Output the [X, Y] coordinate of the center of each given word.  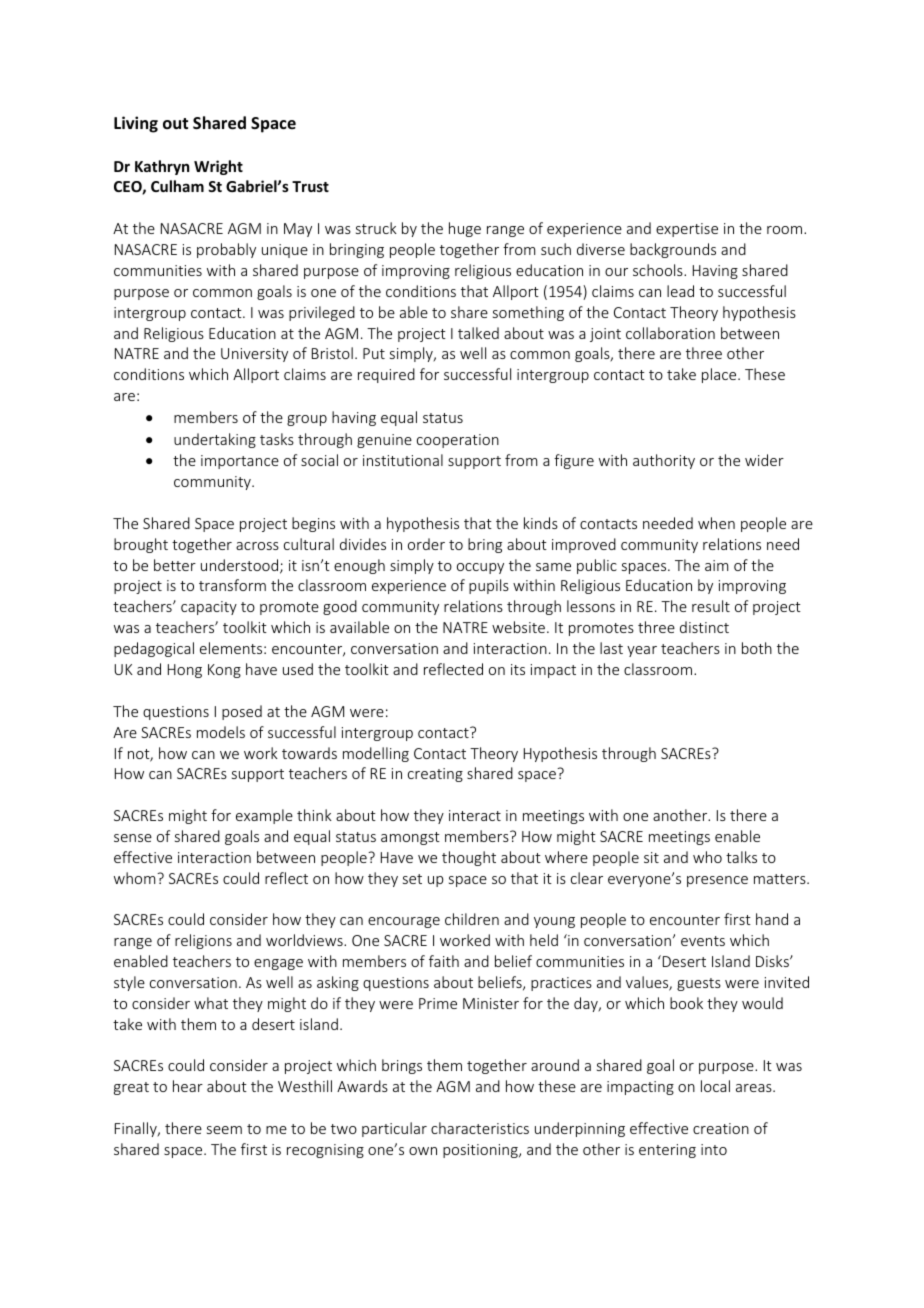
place [720, 375]
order [426, 544]
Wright [218, 167]
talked [478, 333]
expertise [687, 230]
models [221, 732]
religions [203, 941]
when [716, 523]
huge [465, 229]
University [254, 355]
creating [435, 775]
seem [224, 1130]
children [472, 919]
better [175, 565]
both [757, 648]
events [703, 941]
